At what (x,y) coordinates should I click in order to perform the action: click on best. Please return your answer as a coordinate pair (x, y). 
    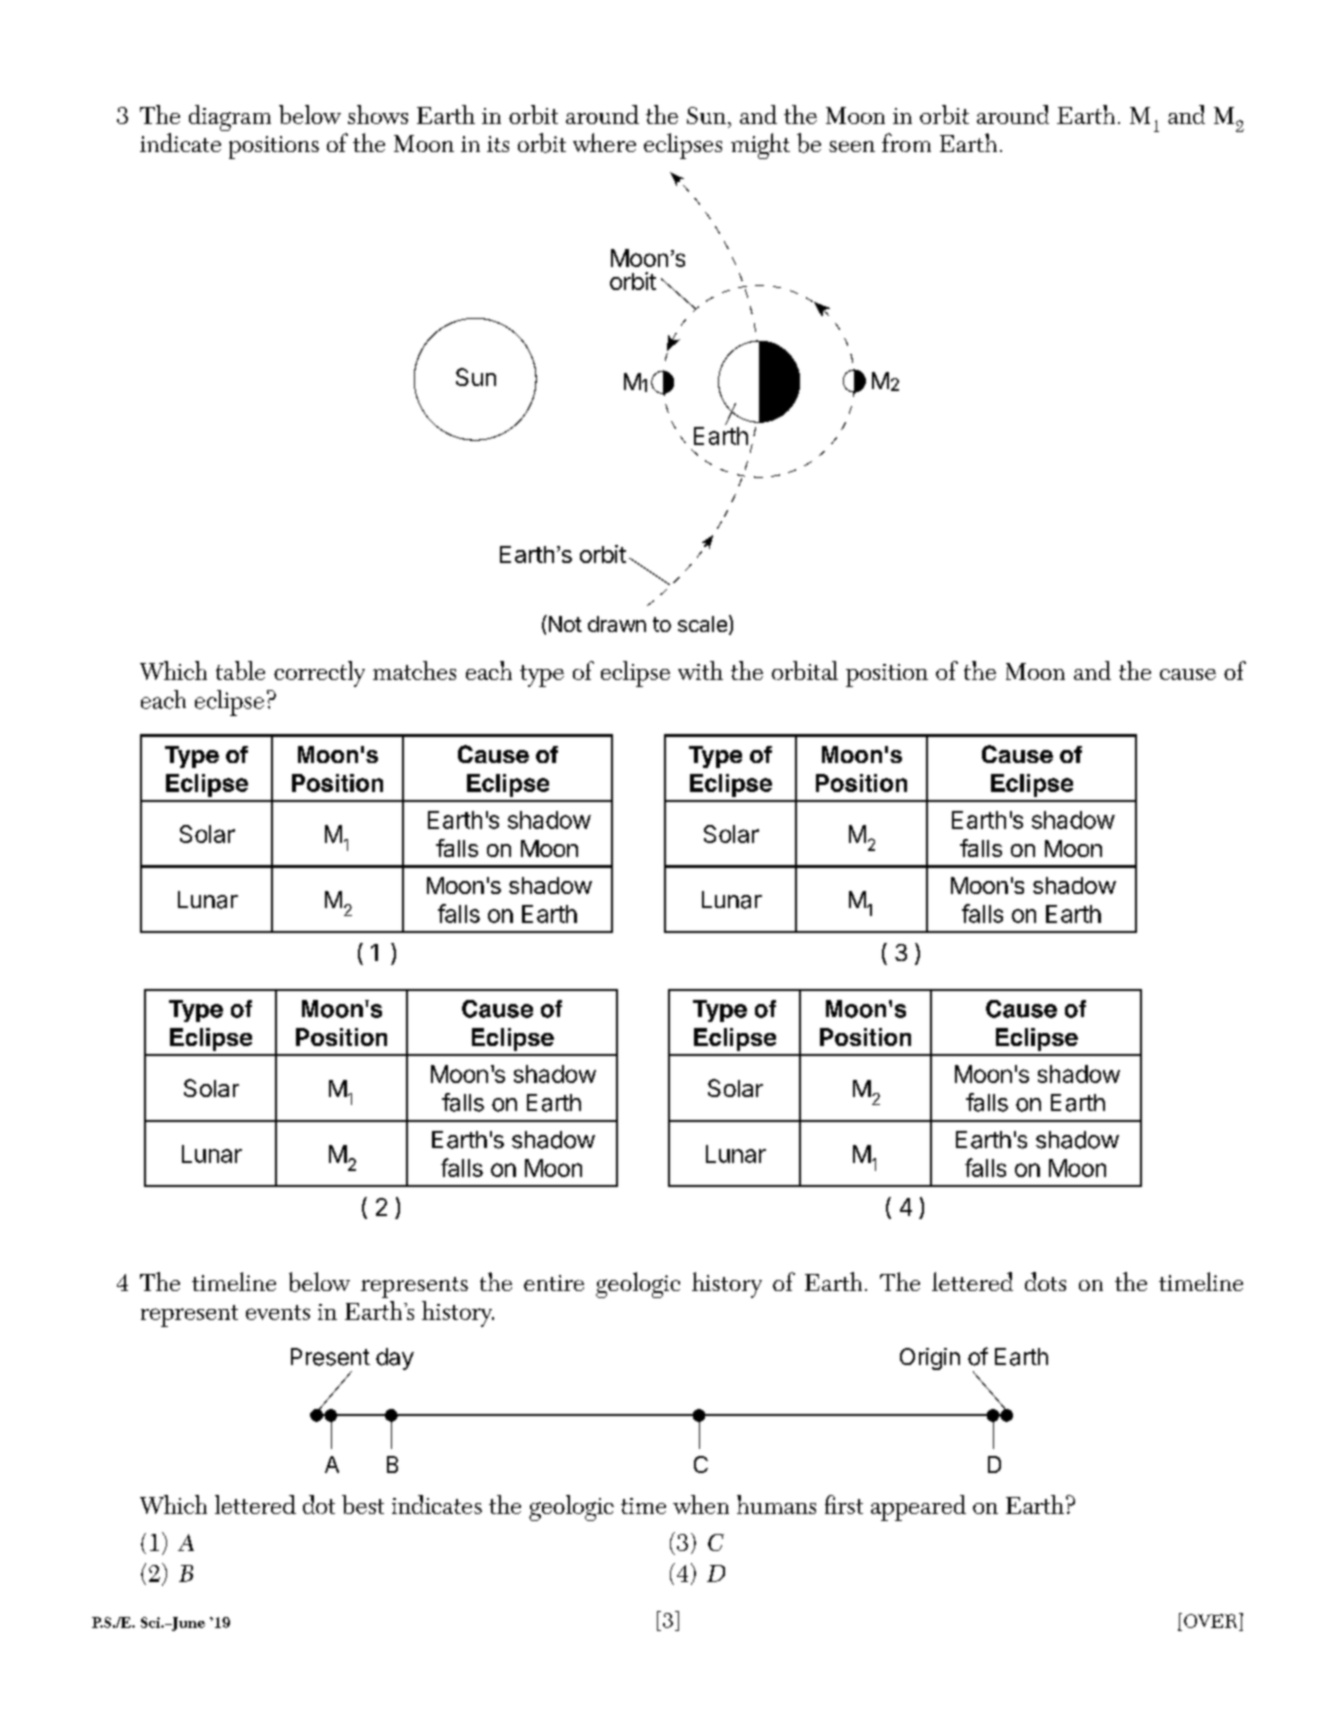
    Looking at the image, I should click on (363, 1504).
